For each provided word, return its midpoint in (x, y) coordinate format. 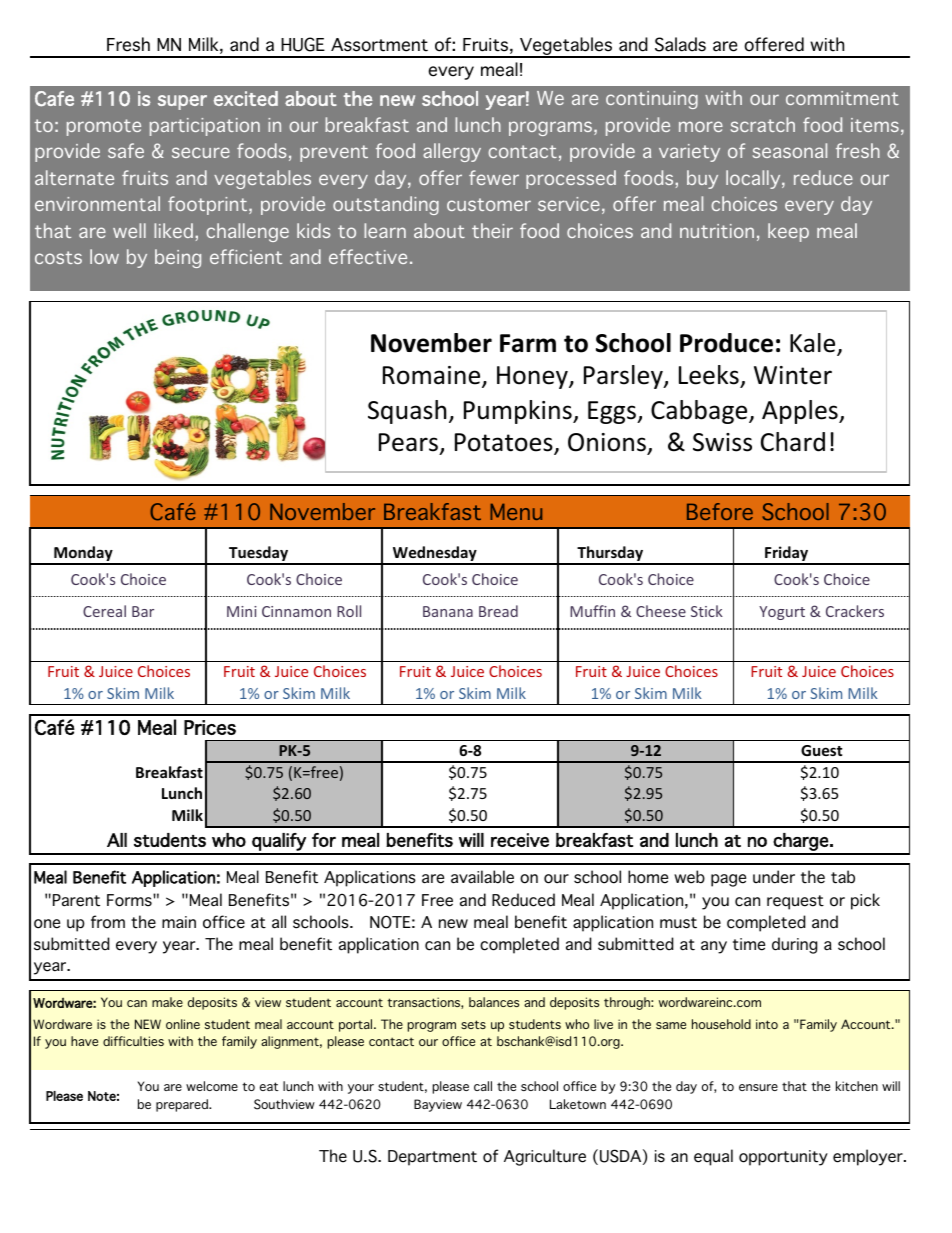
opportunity (783, 1158)
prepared (183, 1105)
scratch (763, 124)
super (182, 102)
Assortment (379, 45)
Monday (83, 555)
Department (432, 1158)
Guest (822, 750)
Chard (793, 442)
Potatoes (505, 444)
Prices (210, 727)
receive (520, 840)
